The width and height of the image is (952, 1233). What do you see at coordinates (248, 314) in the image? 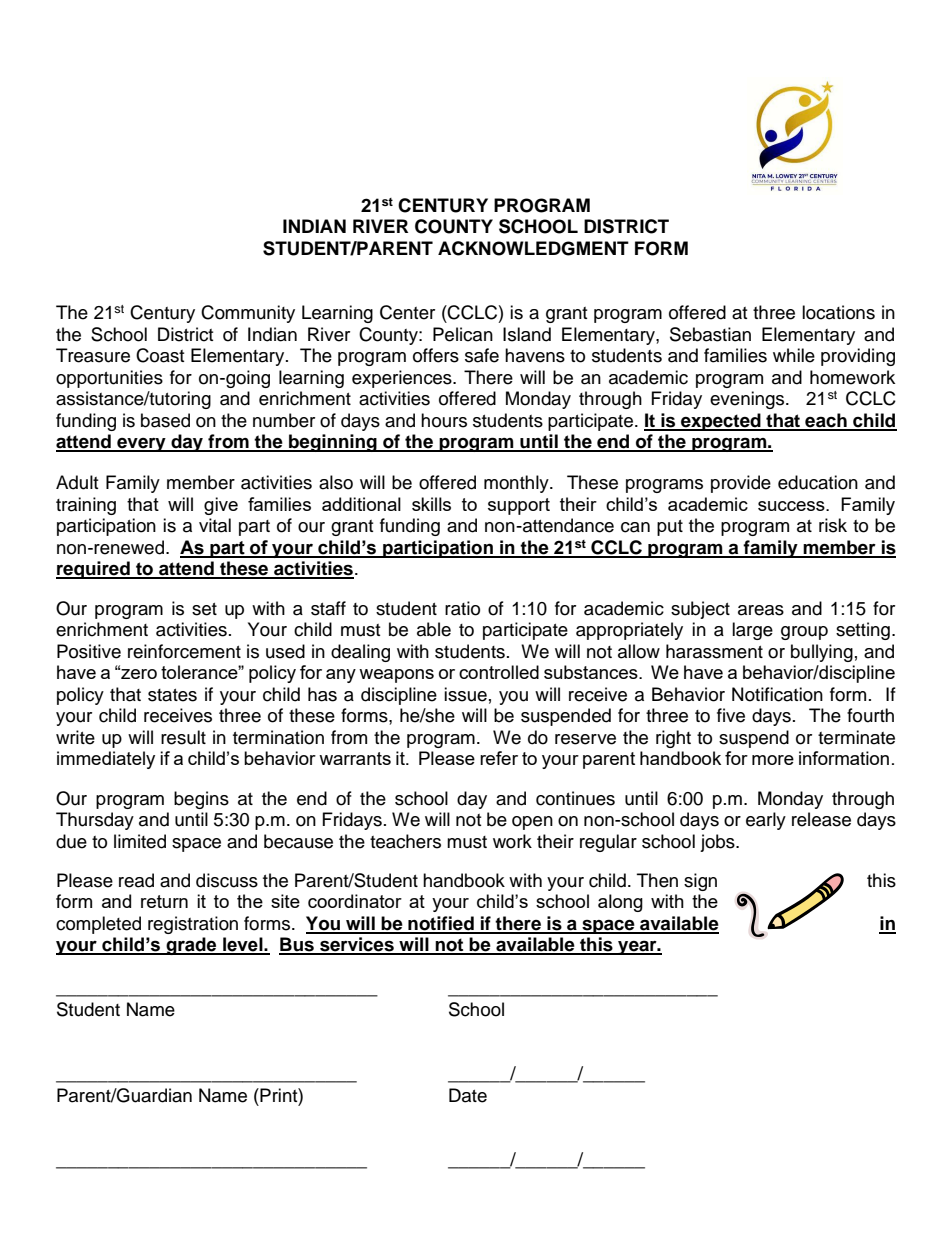
I see `Community` at bounding box center [248, 314].
